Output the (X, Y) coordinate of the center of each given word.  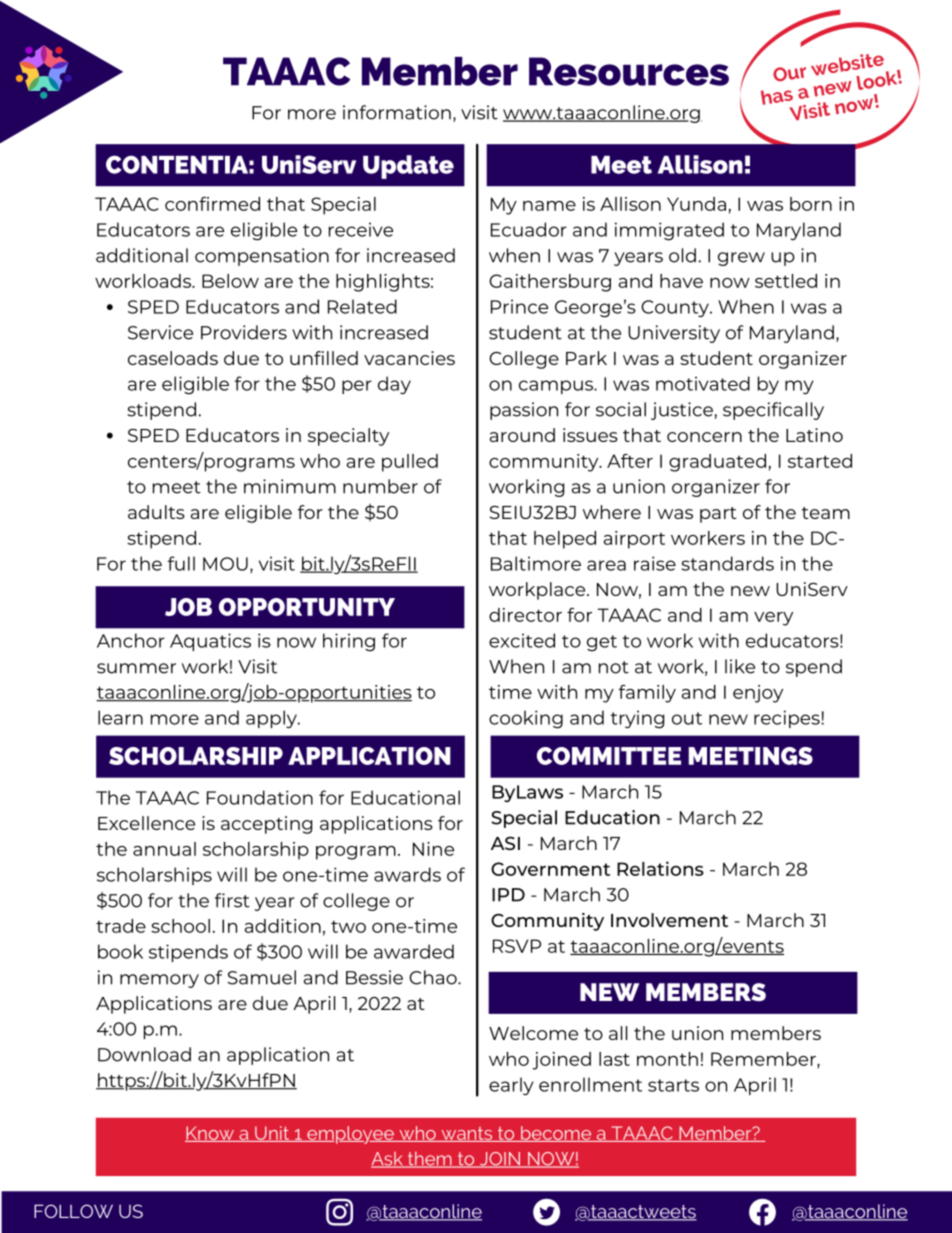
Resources (629, 71)
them (430, 1159)
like (740, 666)
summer (136, 668)
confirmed (212, 204)
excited (522, 640)
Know (210, 1134)
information (397, 112)
